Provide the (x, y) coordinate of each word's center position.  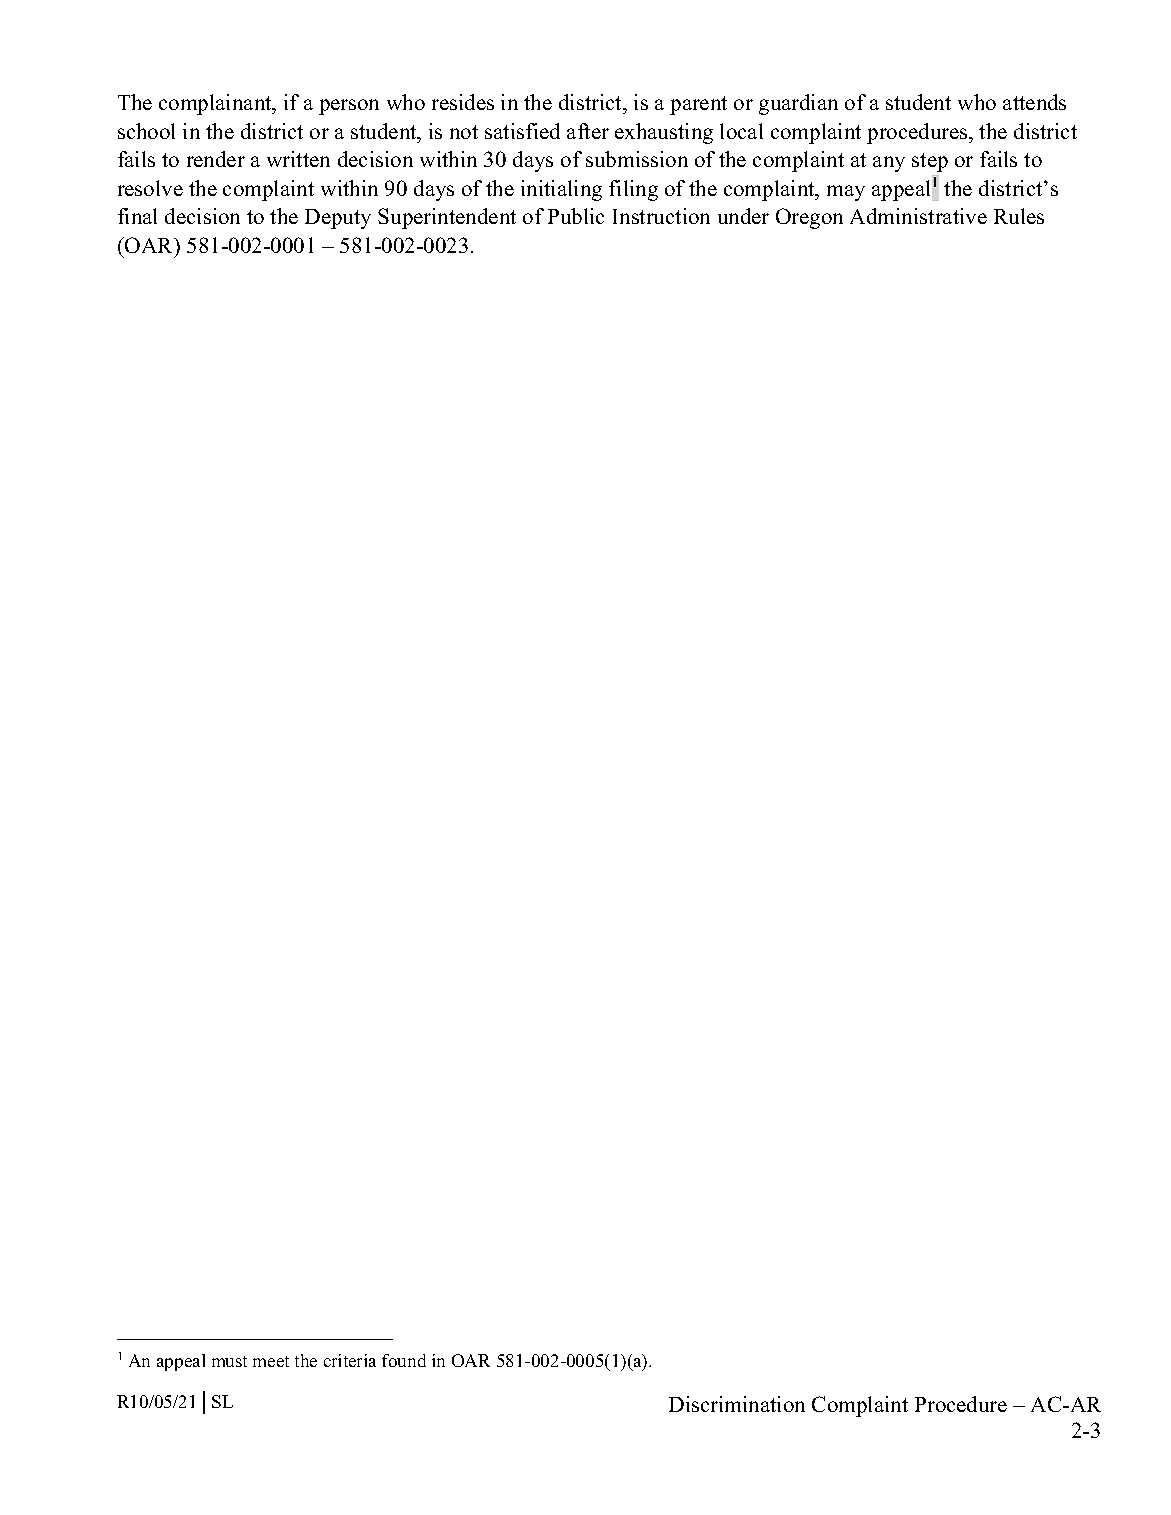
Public (576, 216)
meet (271, 1361)
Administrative (918, 216)
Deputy (338, 219)
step (930, 162)
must (229, 1361)
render (216, 159)
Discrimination (737, 1404)
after (588, 131)
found (404, 1360)
